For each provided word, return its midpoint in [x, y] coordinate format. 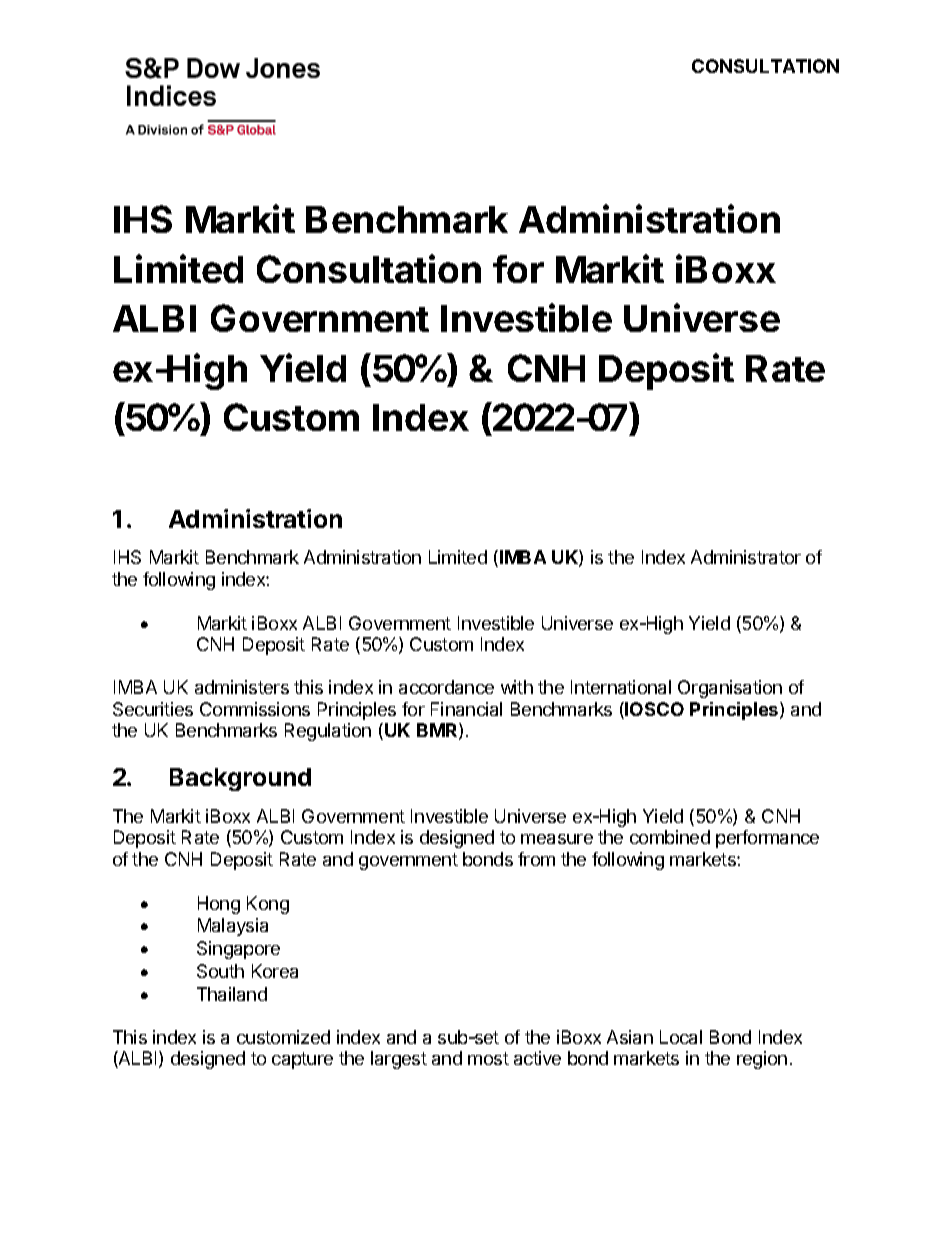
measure [557, 839]
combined [670, 837]
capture [302, 1060]
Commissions [255, 709]
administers [242, 687]
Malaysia [233, 927]
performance [767, 839]
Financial [466, 709]
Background [240, 779]
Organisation [730, 689]
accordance [446, 687]
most [488, 1058]
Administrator [746, 557]
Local [681, 1037]
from [536, 859]
